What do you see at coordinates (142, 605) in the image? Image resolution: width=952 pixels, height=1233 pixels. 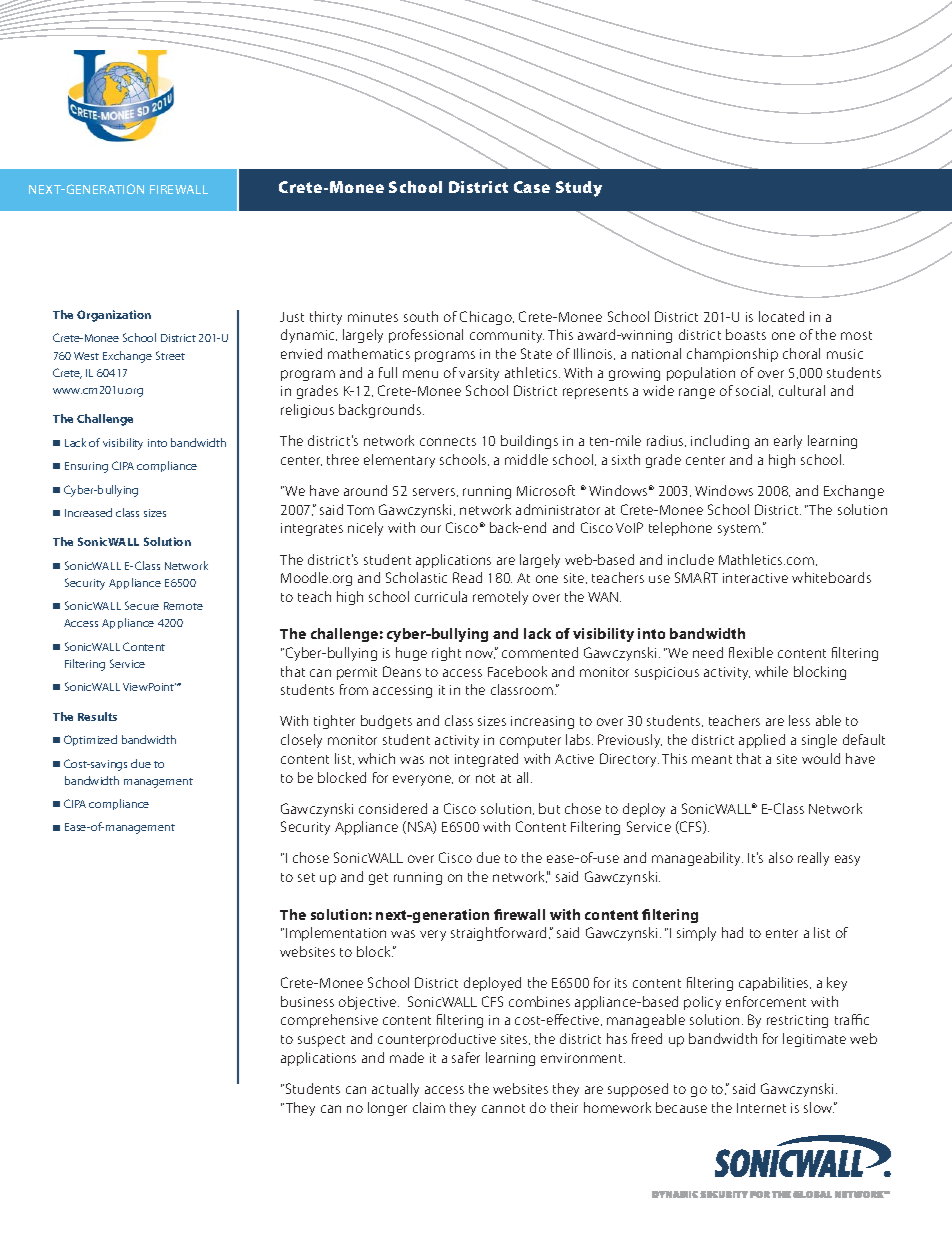 I see `Secure` at bounding box center [142, 605].
